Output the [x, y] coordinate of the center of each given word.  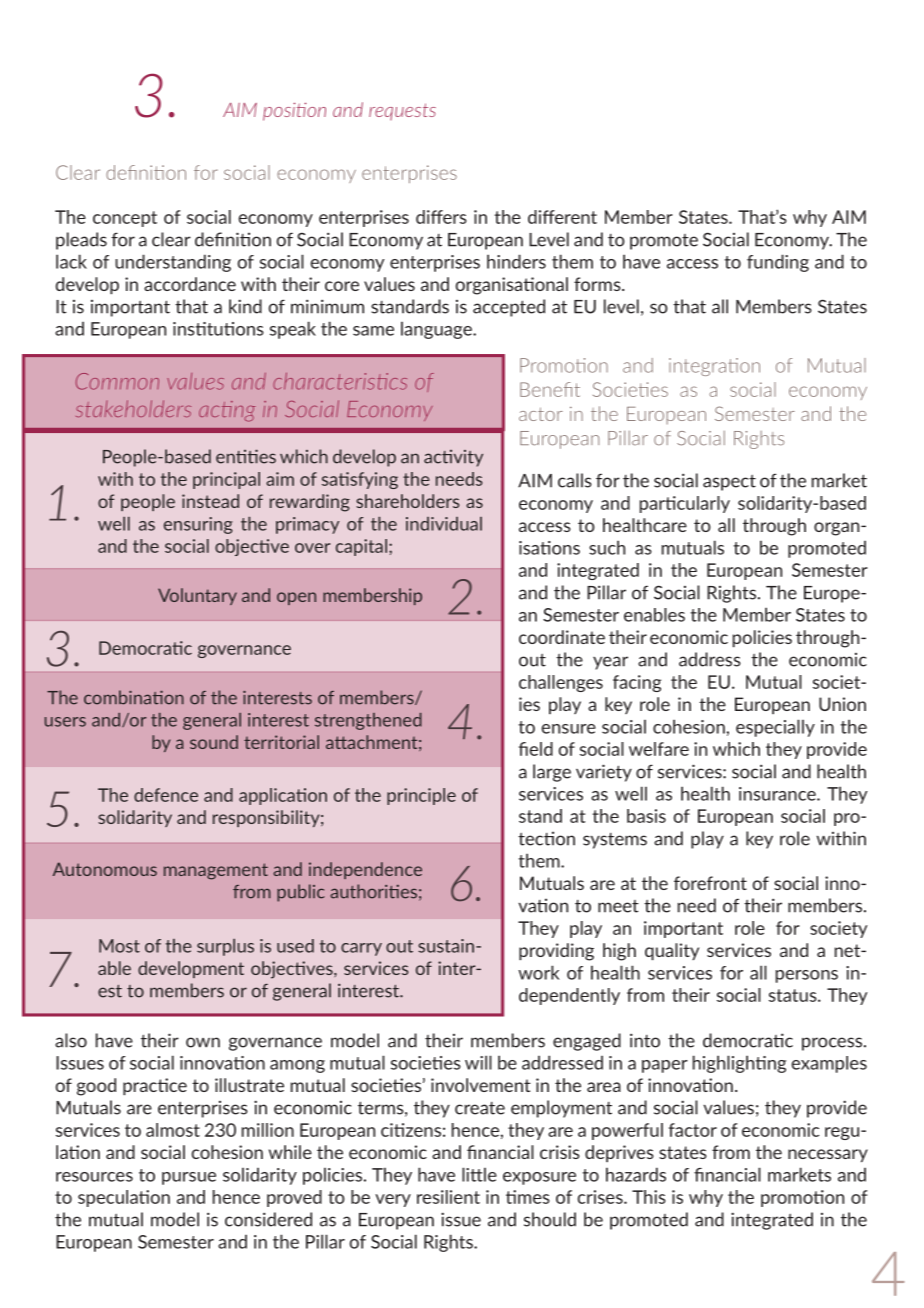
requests [402, 111]
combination [134, 697]
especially [775, 728]
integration [714, 367]
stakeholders [133, 408]
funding [778, 263]
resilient [448, 1197]
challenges [561, 683]
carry [361, 949]
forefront [710, 883]
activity [453, 458]
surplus [225, 947]
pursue [189, 1178]
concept [125, 219]
